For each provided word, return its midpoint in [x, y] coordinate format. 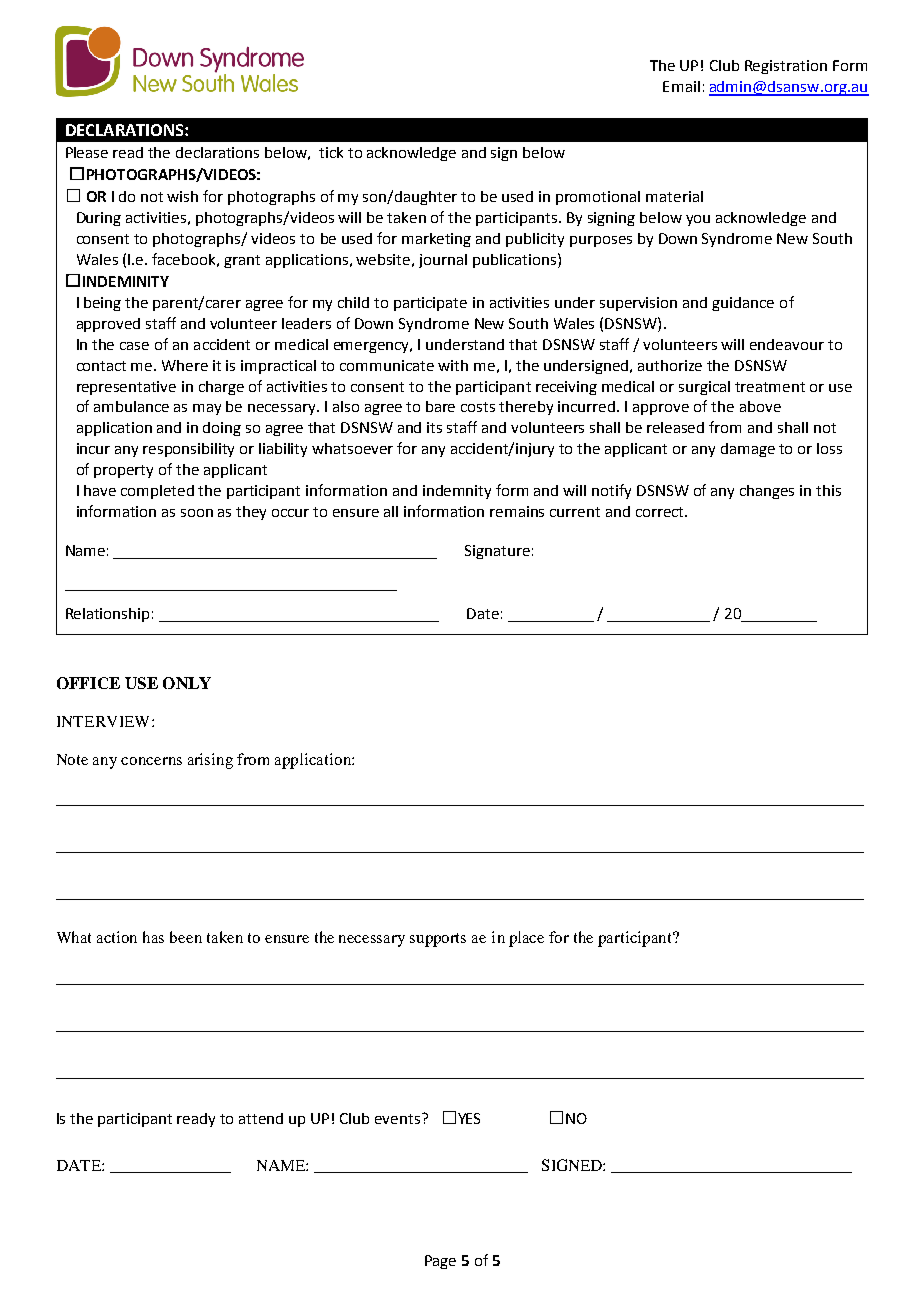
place [526, 939]
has [153, 937]
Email [681, 86]
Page [440, 1262]
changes [767, 492]
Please [87, 152]
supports [438, 940]
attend [261, 1118]
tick [331, 152]
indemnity [457, 492]
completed [157, 492]
